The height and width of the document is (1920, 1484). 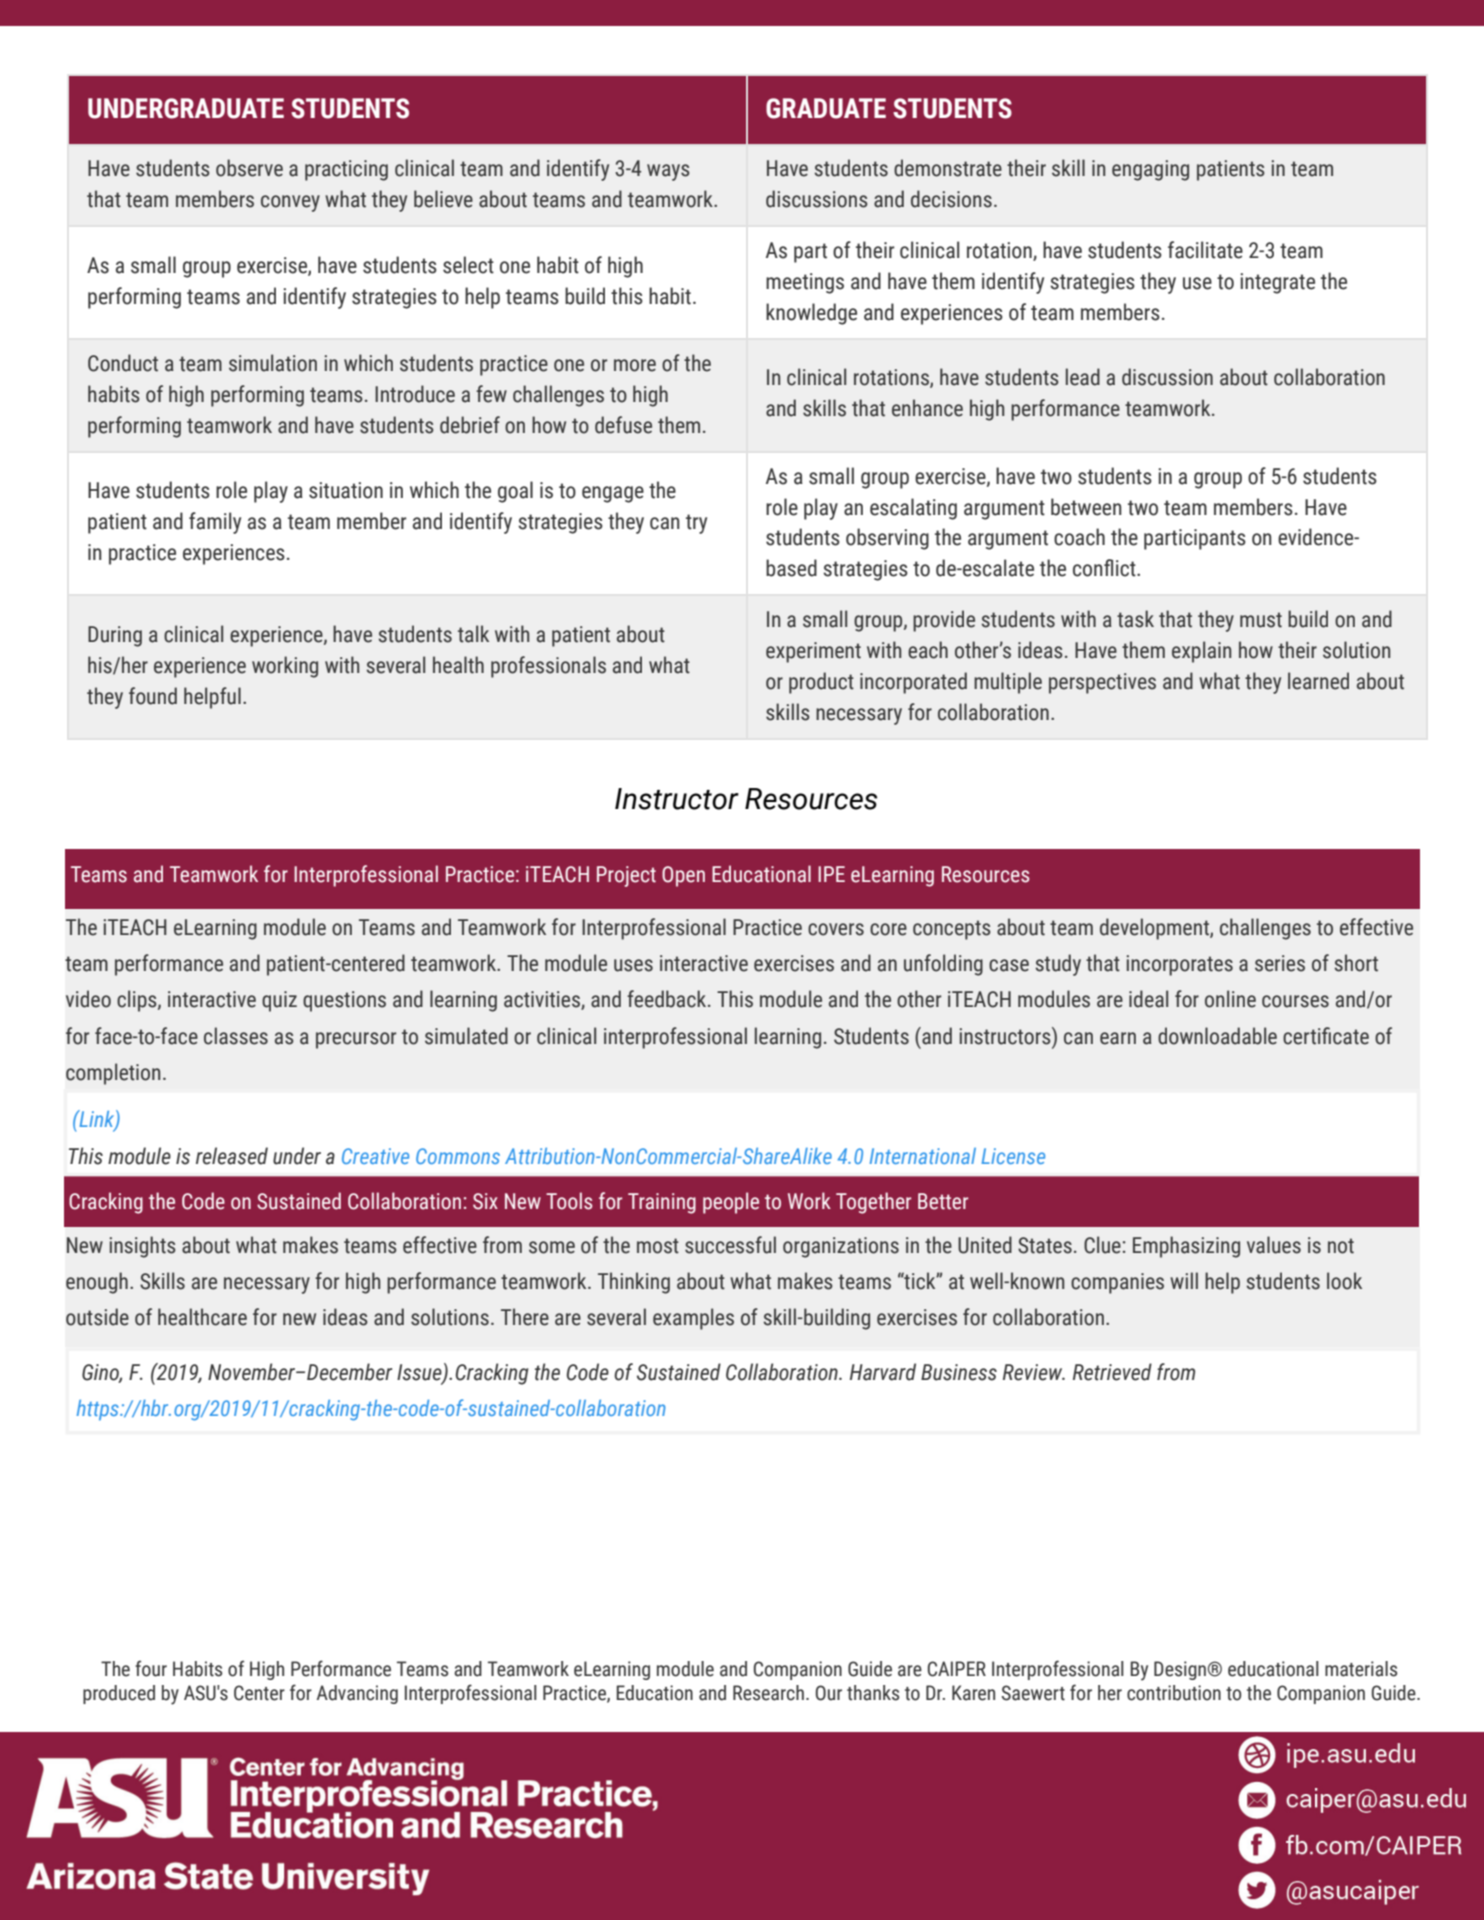 What do you see at coordinates (1155, 929) in the document?
I see `development` at bounding box center [1155, 929].
